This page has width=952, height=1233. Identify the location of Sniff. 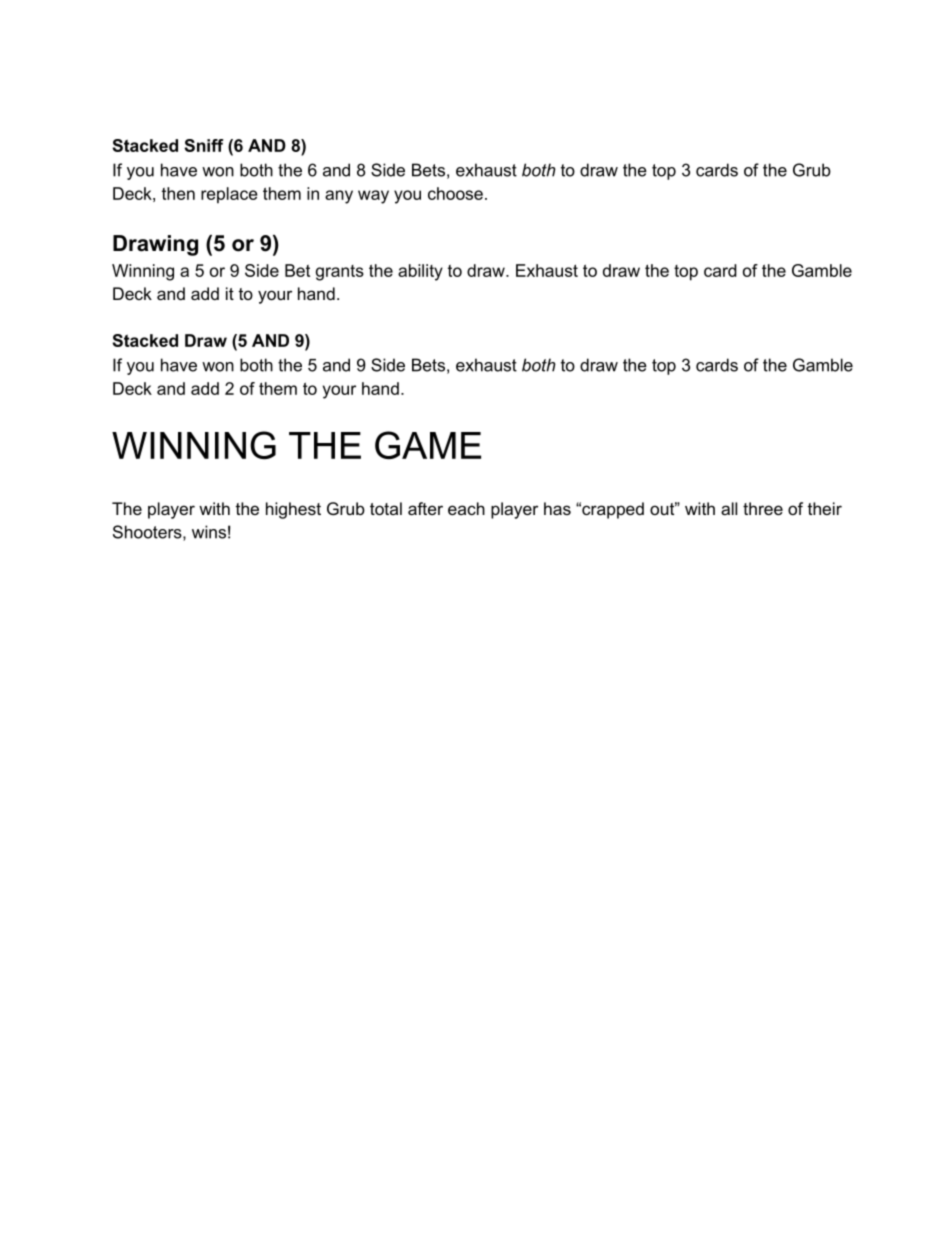
(204, 145).
